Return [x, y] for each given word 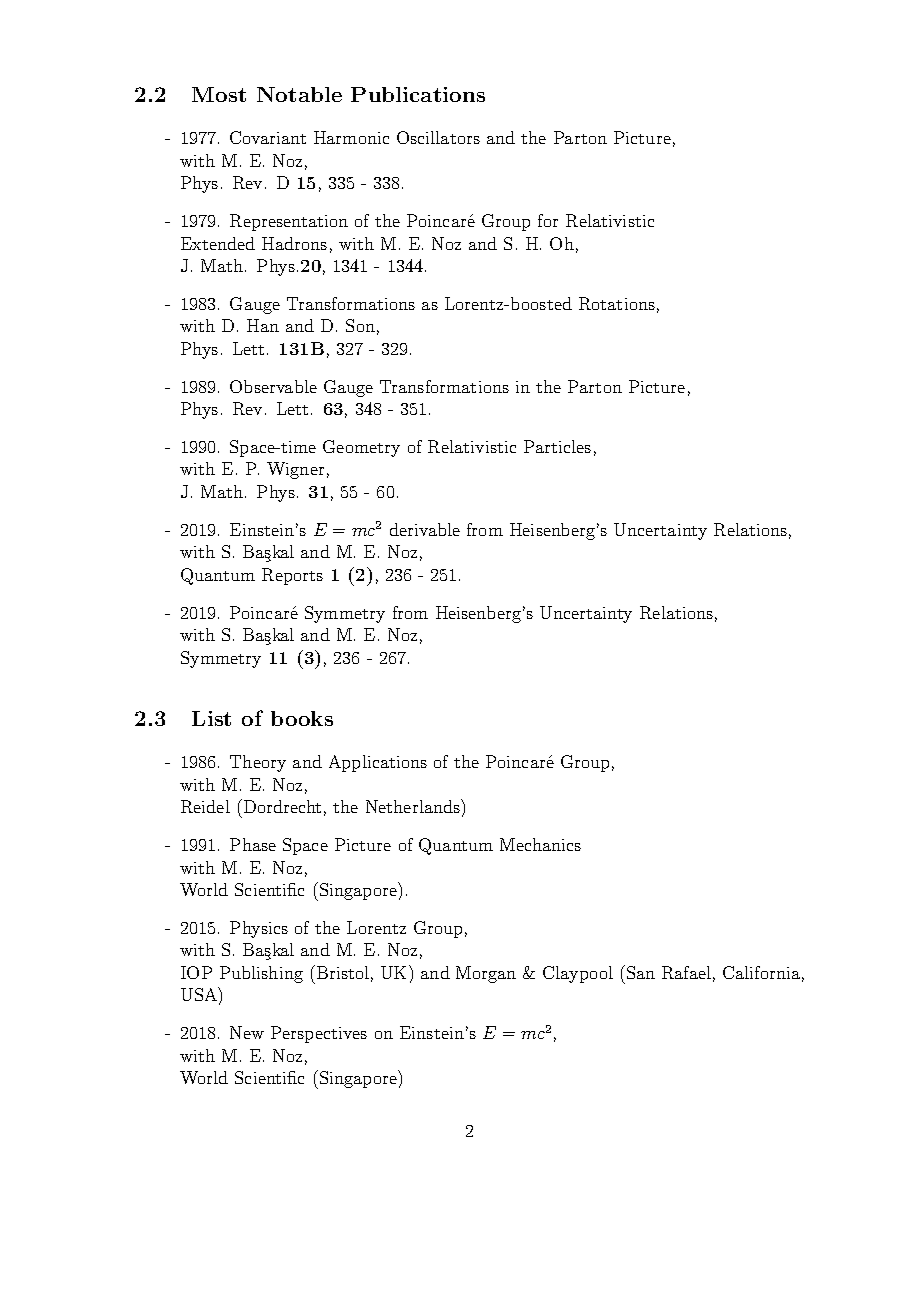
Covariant [268, 137]
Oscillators [438, 137]
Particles [557, 446]
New [247, 1032]
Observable [273, 386]
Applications [378, 763]
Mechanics [540, 844]
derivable [425, 529]
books [302, 718]
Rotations [617, 303]
